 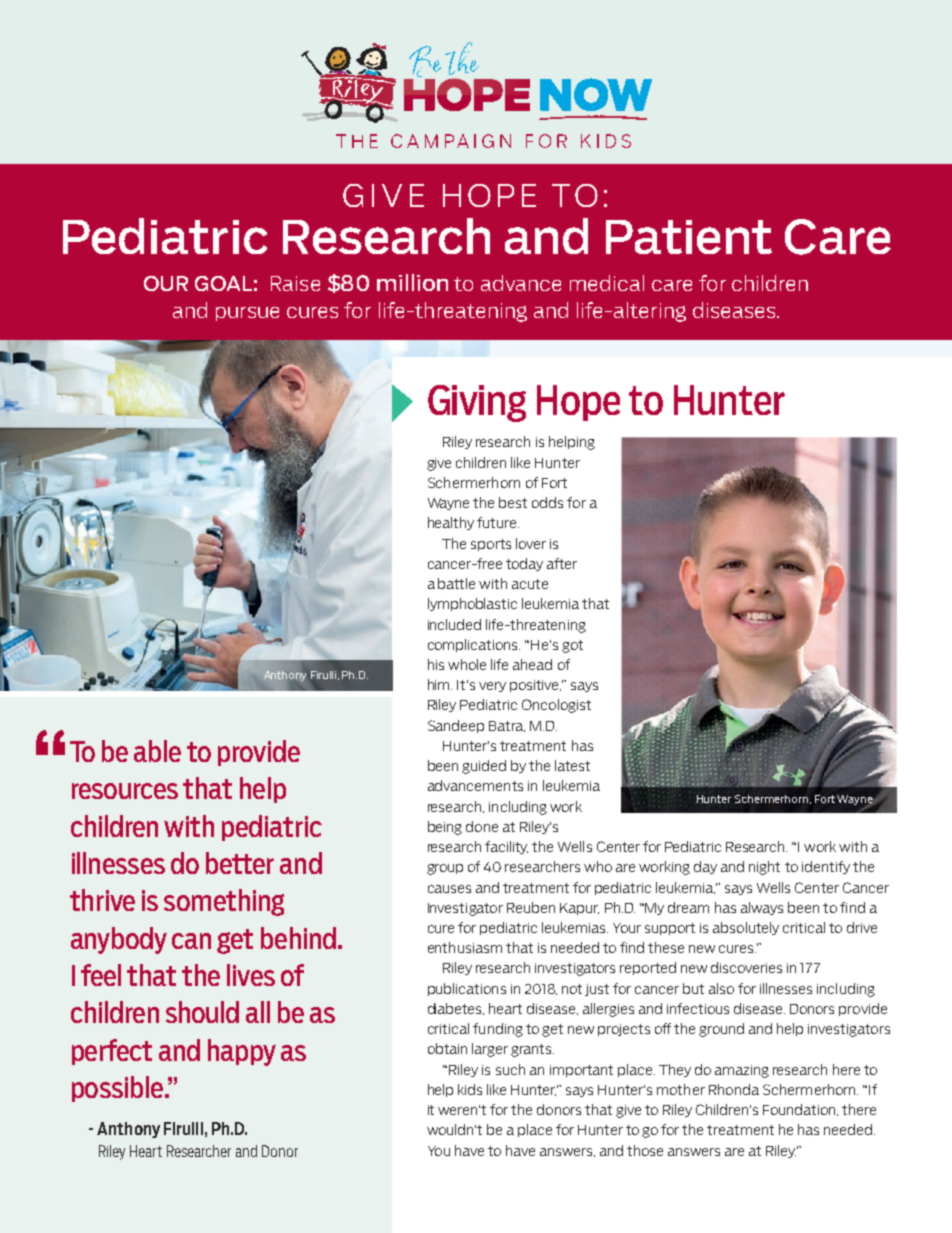 I want to click on kids, so click(x=470, y=1089).
